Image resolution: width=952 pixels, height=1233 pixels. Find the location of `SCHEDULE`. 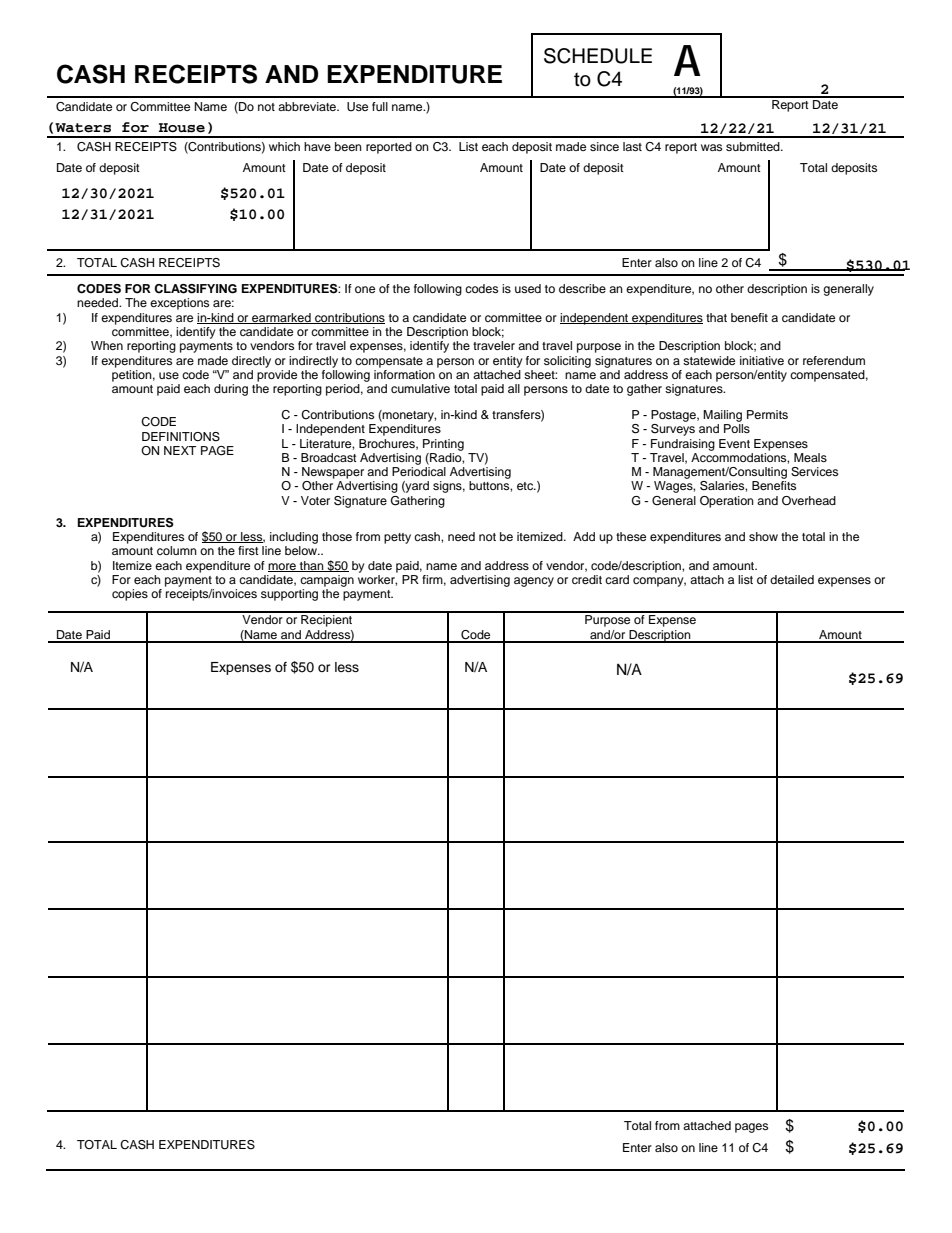

SCHEDULE is located at coordinates (598, 56).
